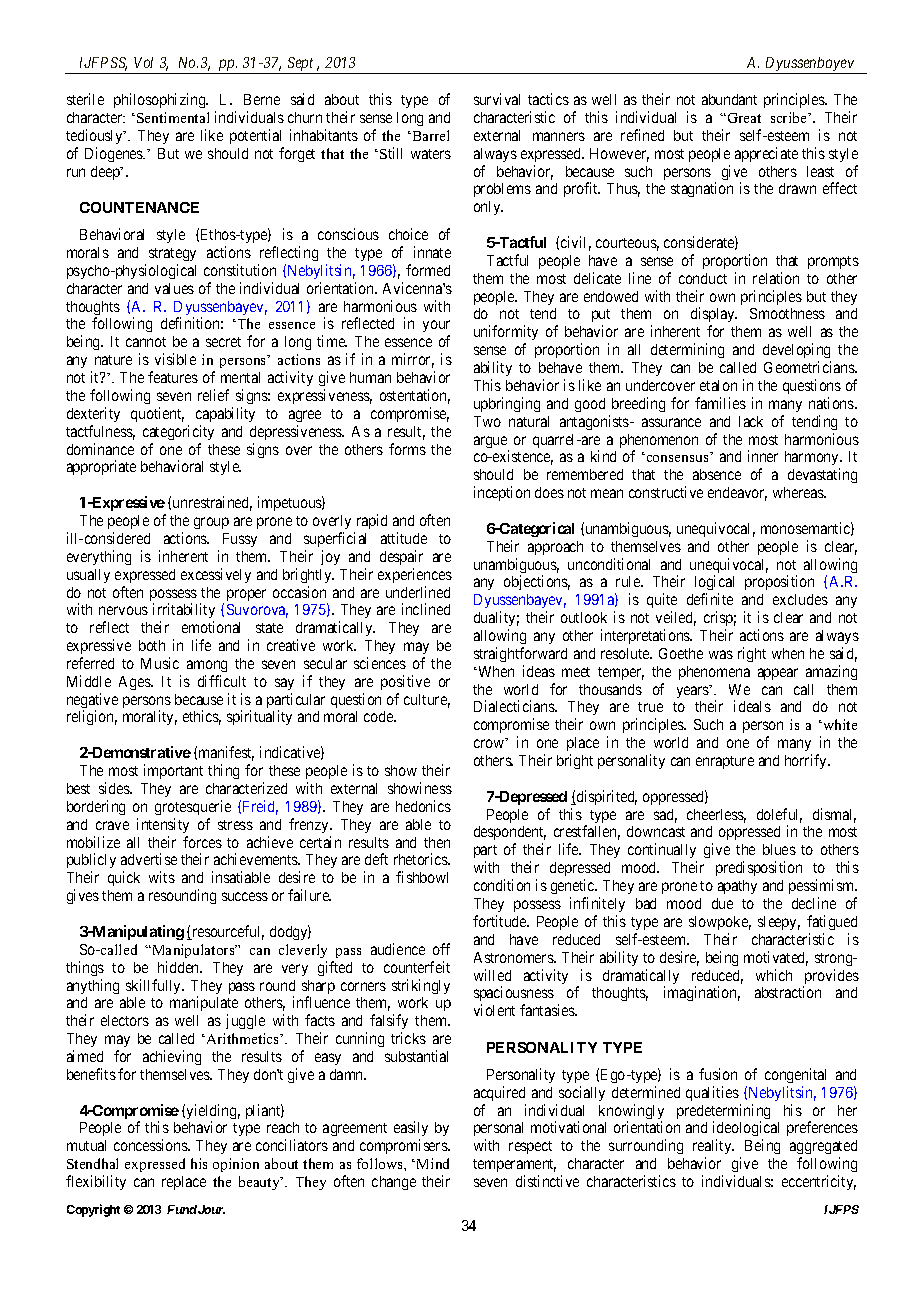  I want to click on philosophizing, so click(161, 100).
